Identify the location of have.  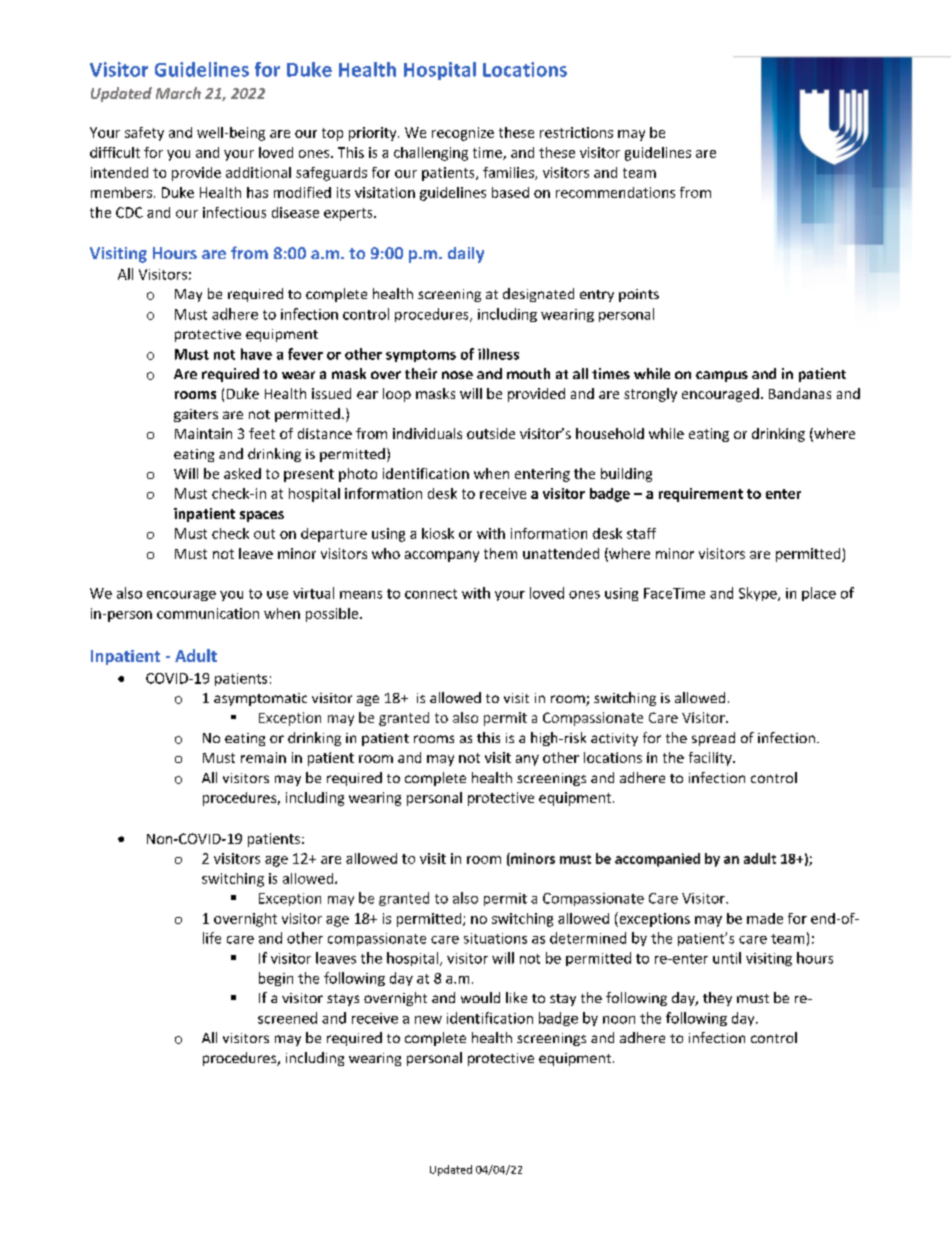
(256, 354).
